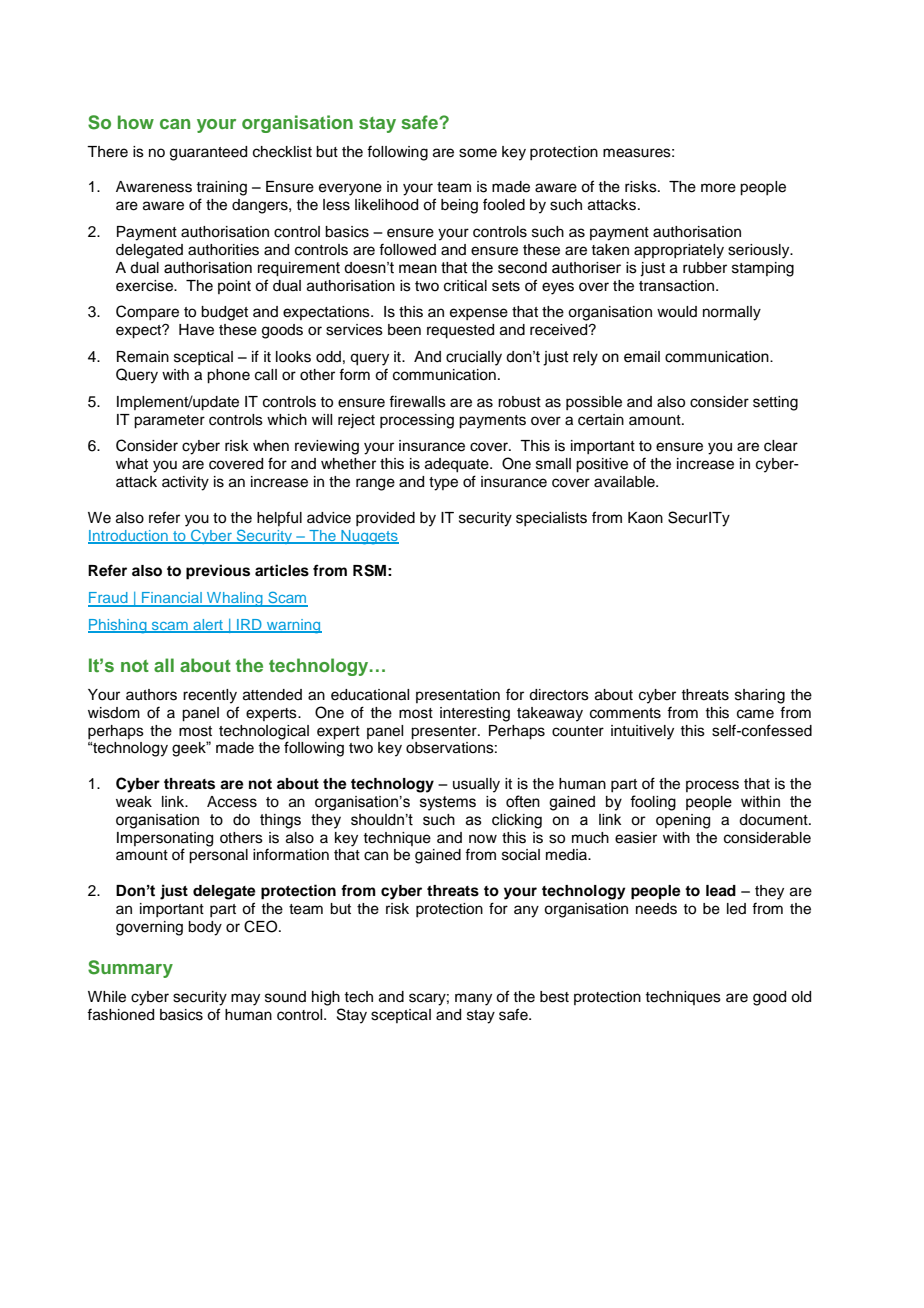  What do you see at coordinates (169, 422) in the screenshot?
I see `parameter` at bounding box center [169, 422].
